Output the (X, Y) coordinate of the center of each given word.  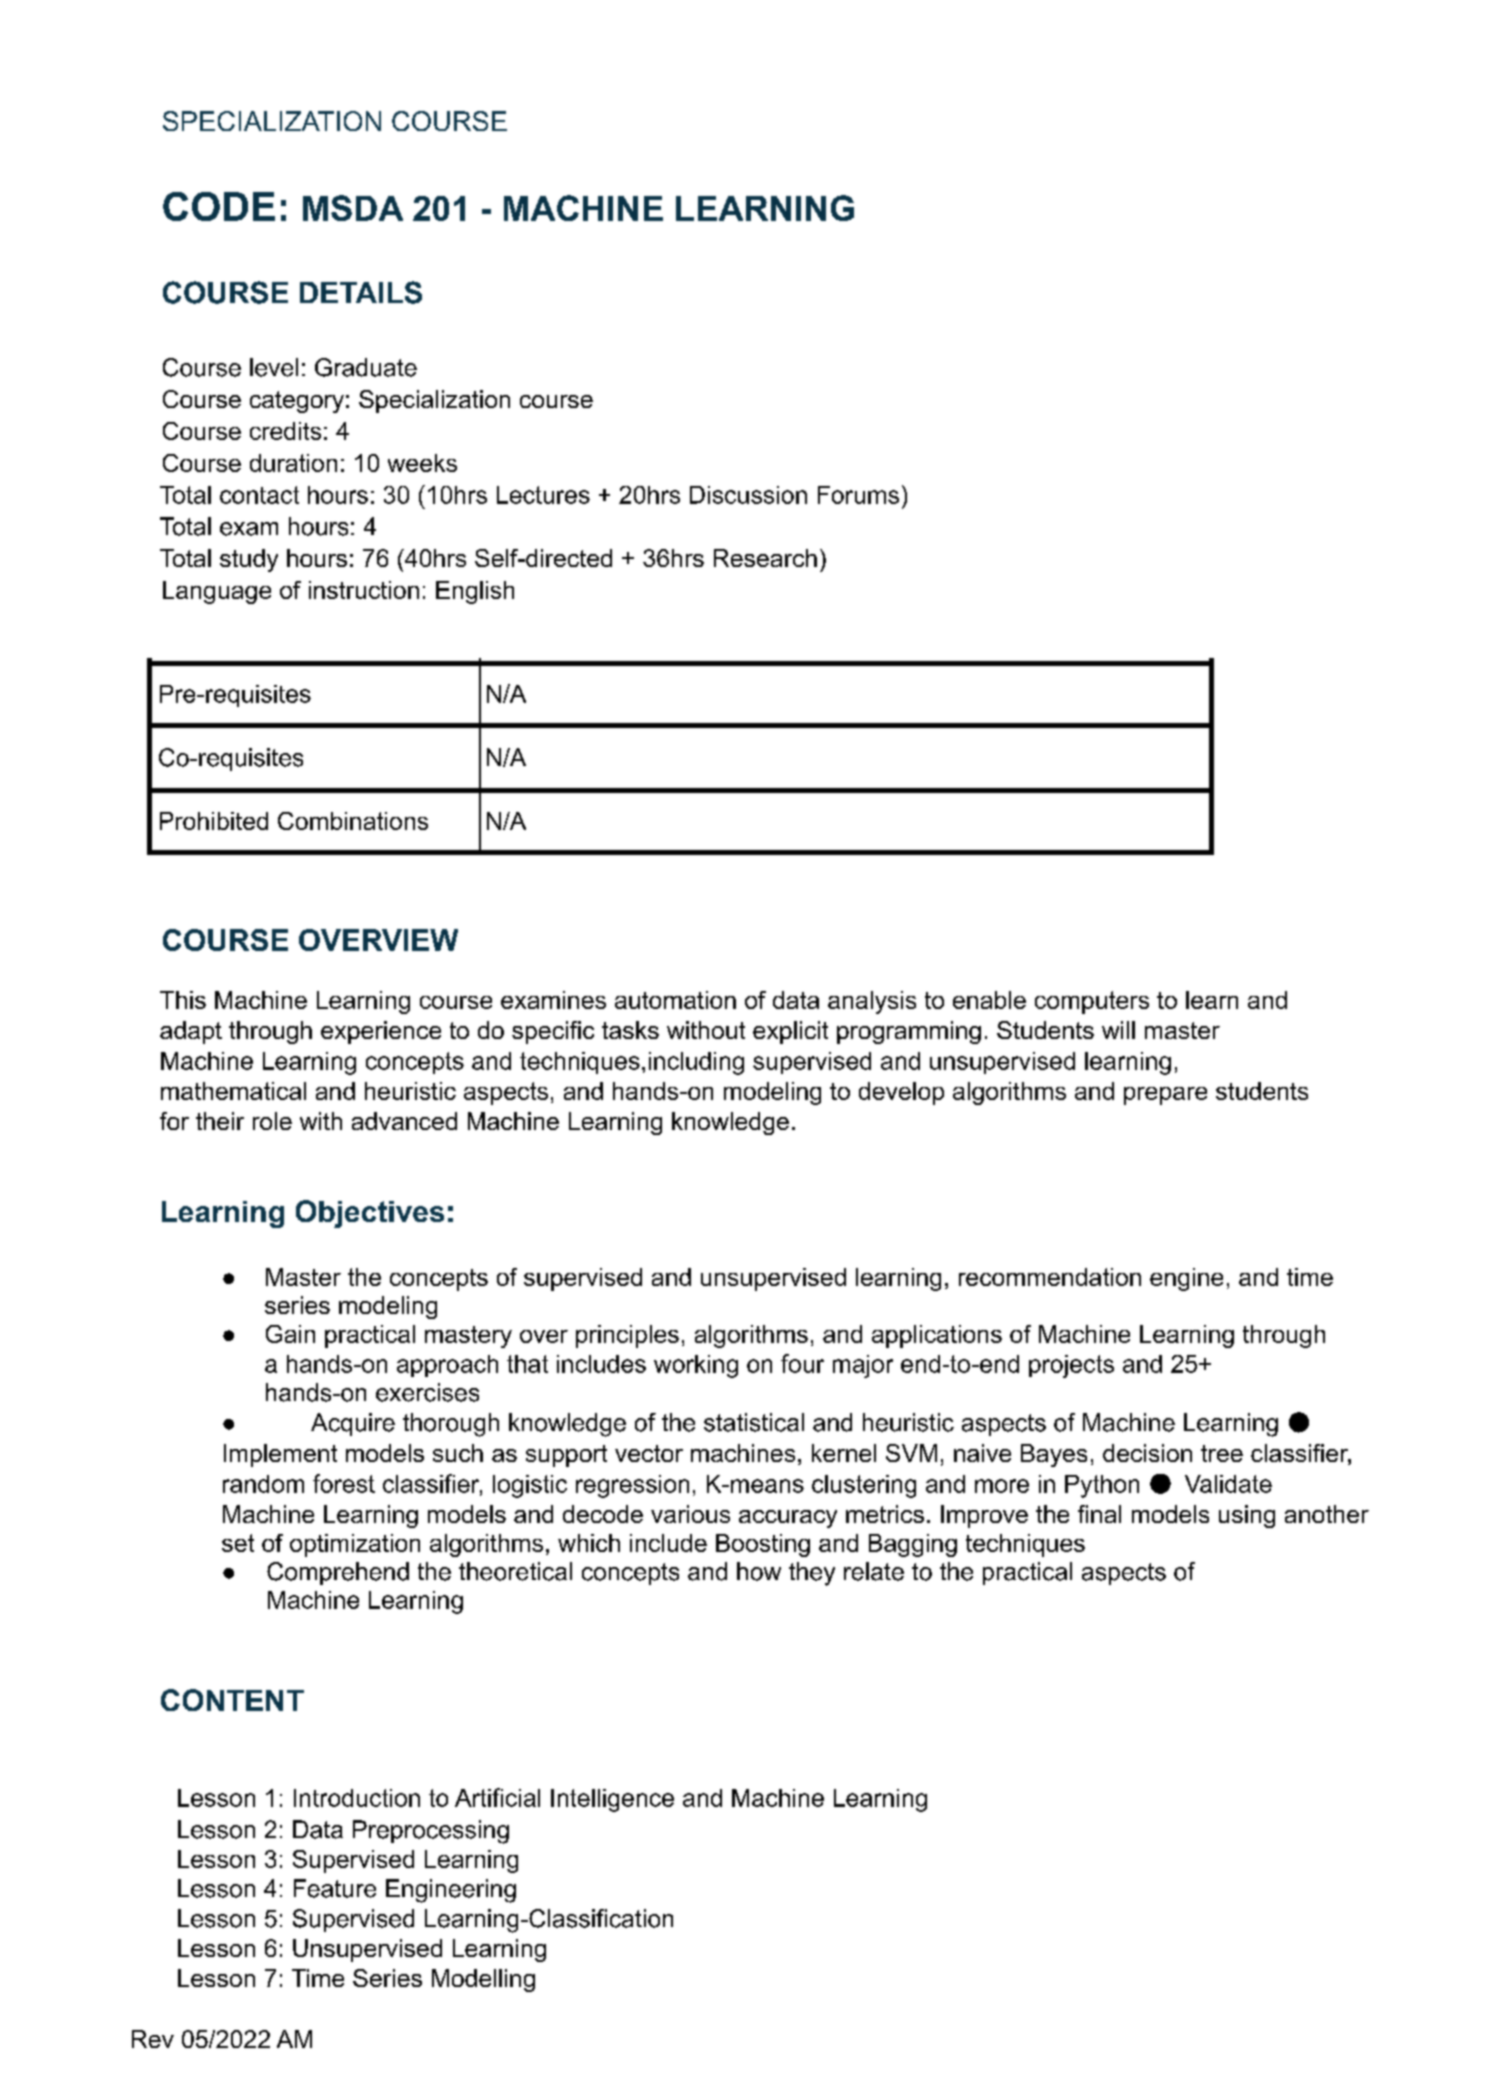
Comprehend (338, 1573)
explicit (790, 1032)
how (759, 1571)
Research (765, 558)
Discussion (748, 495)
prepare (1165, 1096)
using (1247, 1516)
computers (1092, 1002)
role (272, 1121)
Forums (858, 495)
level (274, 367)
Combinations (353, 821)
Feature (335, 1888)
